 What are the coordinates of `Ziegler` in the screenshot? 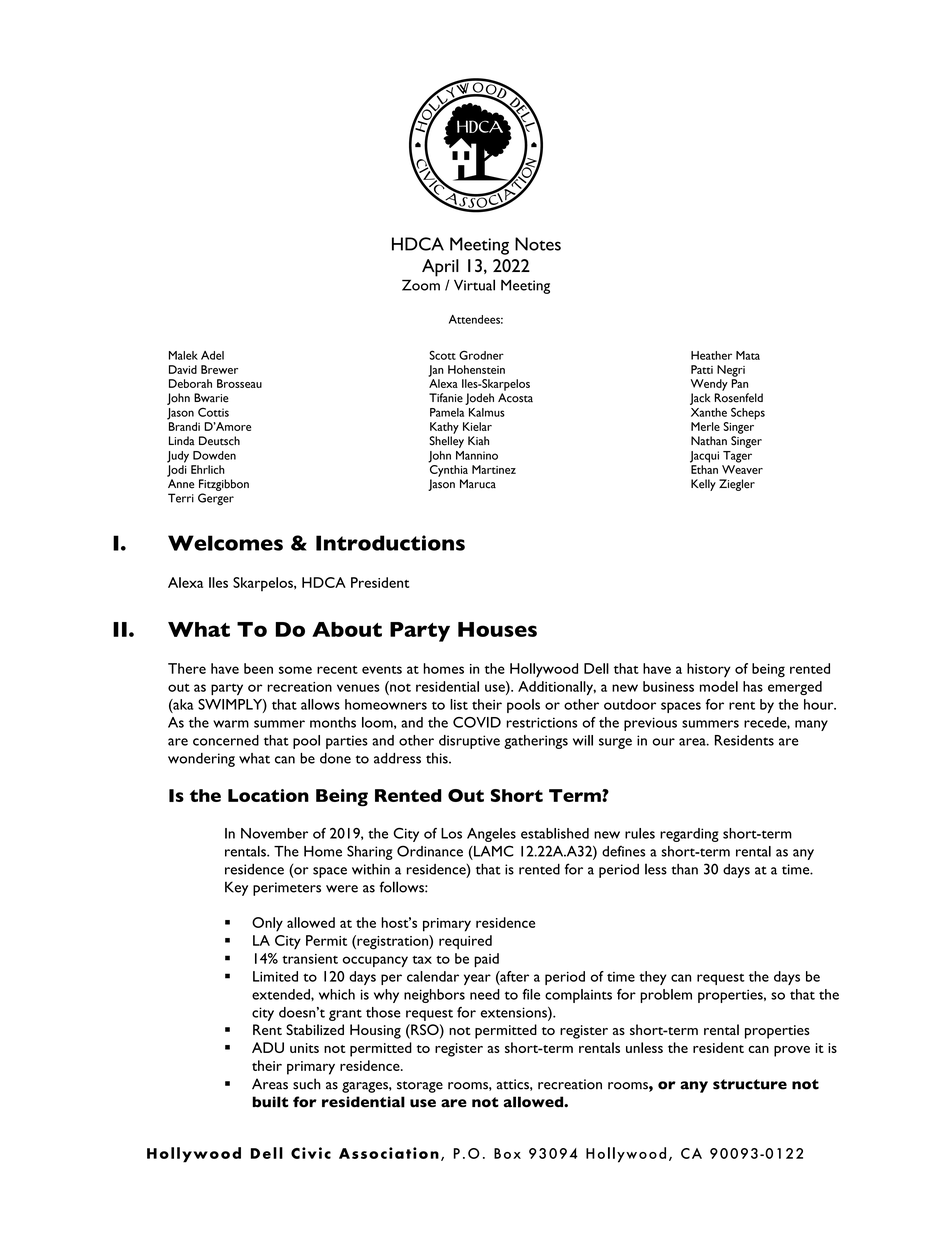 It's located at (737, 485).
